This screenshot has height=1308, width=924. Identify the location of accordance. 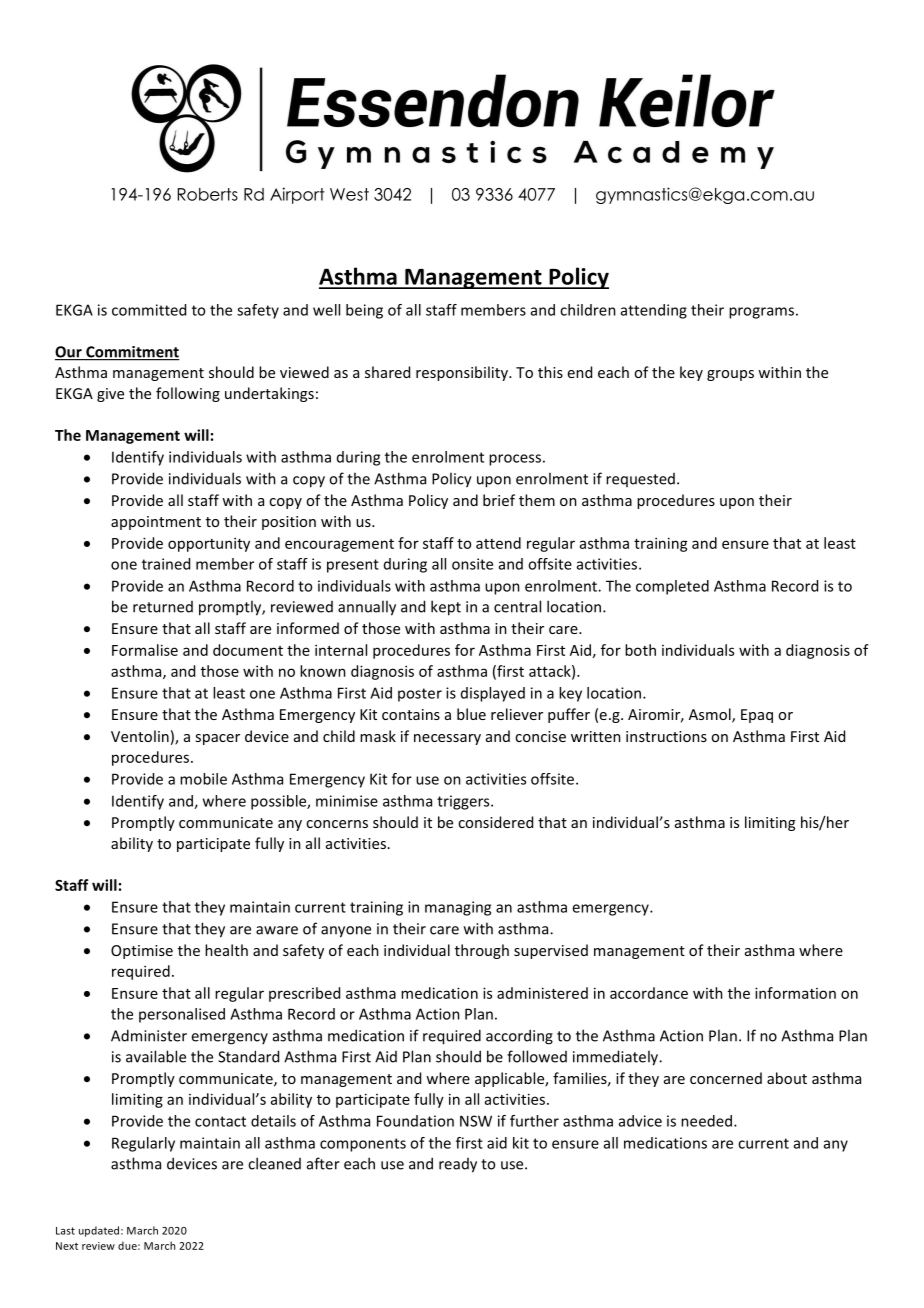
(649, 993).
